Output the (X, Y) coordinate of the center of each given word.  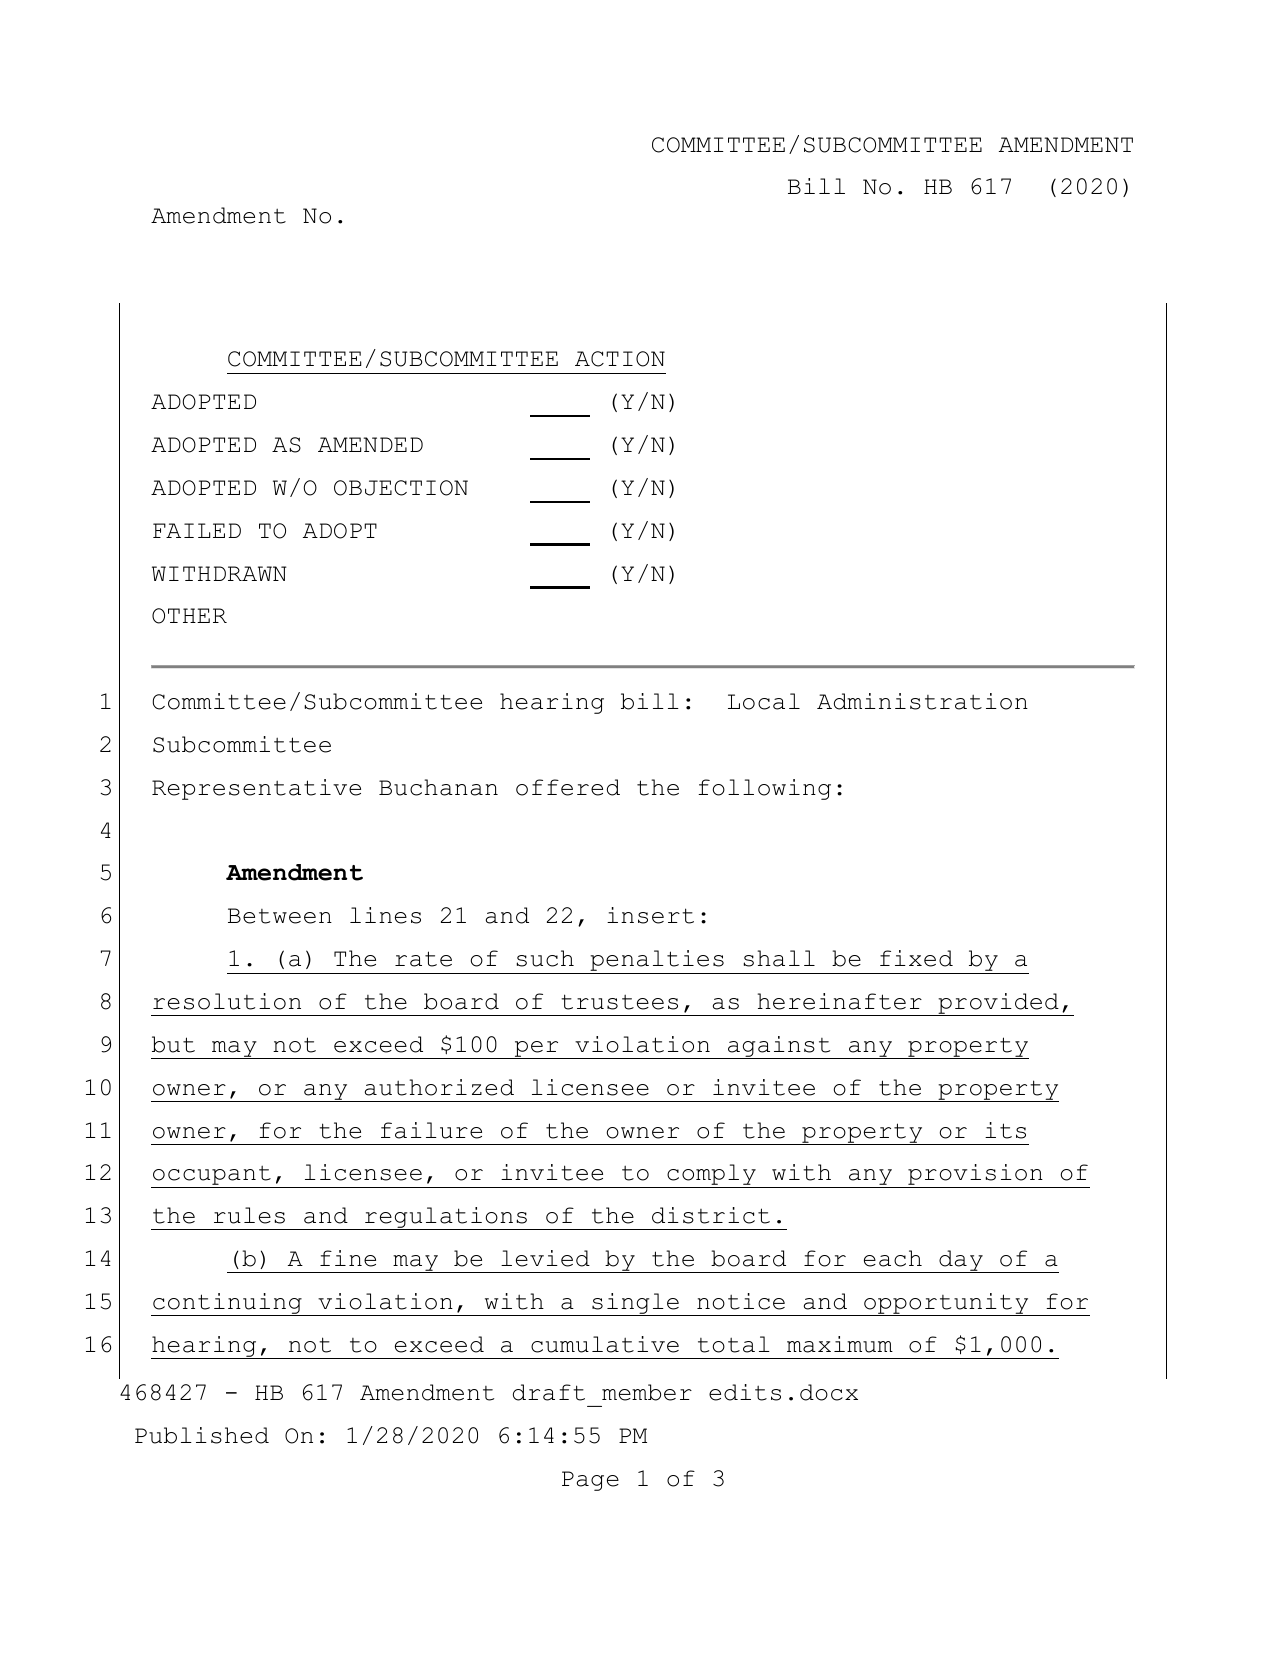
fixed (916, 958)
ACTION (620, 359)
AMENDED (370, 444)
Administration (922, 701)
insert (650, 915)
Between (280, 916)
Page (590, 1481)
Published (202, 1435)
